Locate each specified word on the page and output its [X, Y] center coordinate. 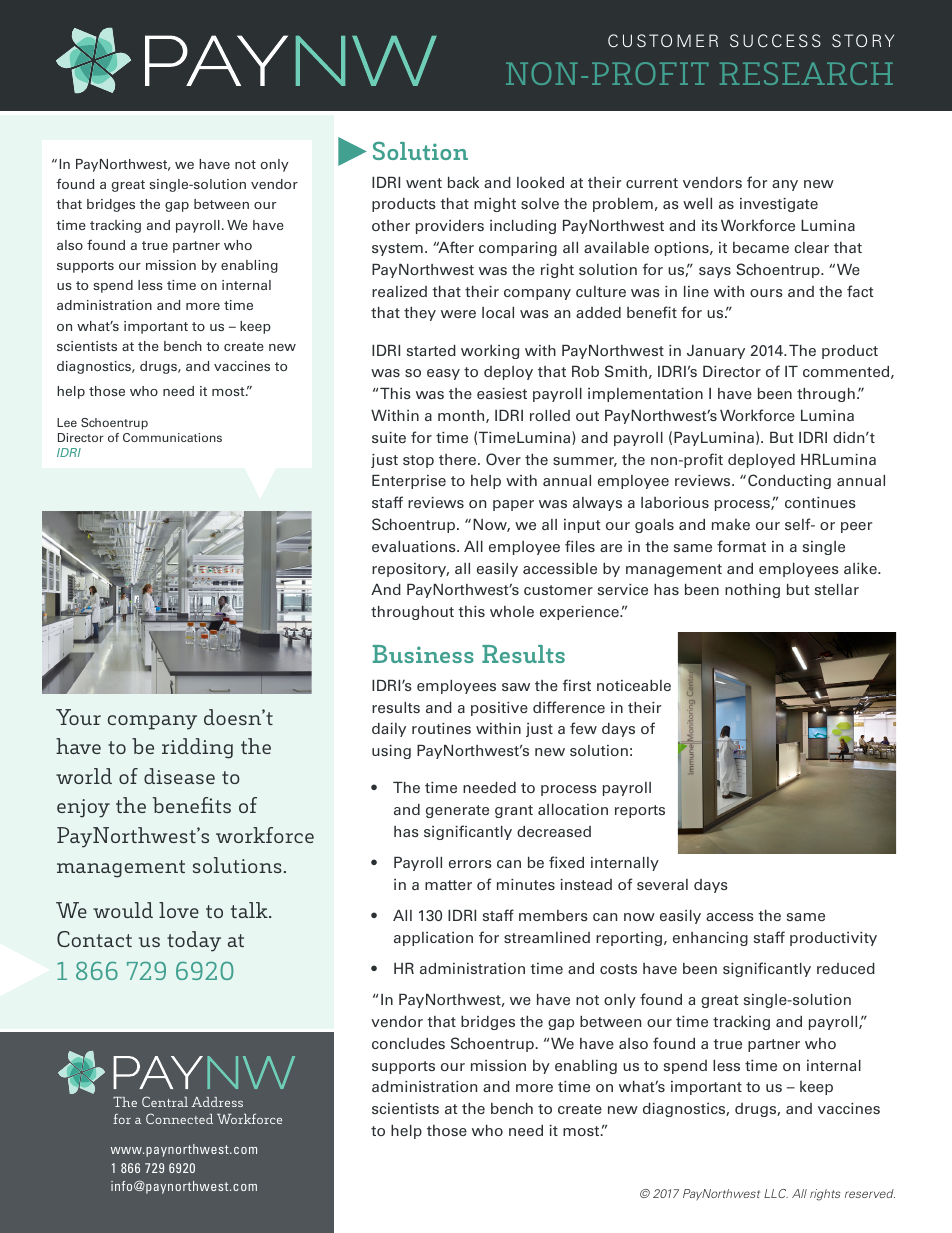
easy [443, 374]
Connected [179, 1118]
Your [78, 717]
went [424, 183]
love [179, 910]
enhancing [710, 939]
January [716, 352]
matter [448, 885]
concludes [408, 1043]
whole [512, 611]
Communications [172, 437]
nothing [752, 591]
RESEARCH [806, 73]
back [463, 182]
